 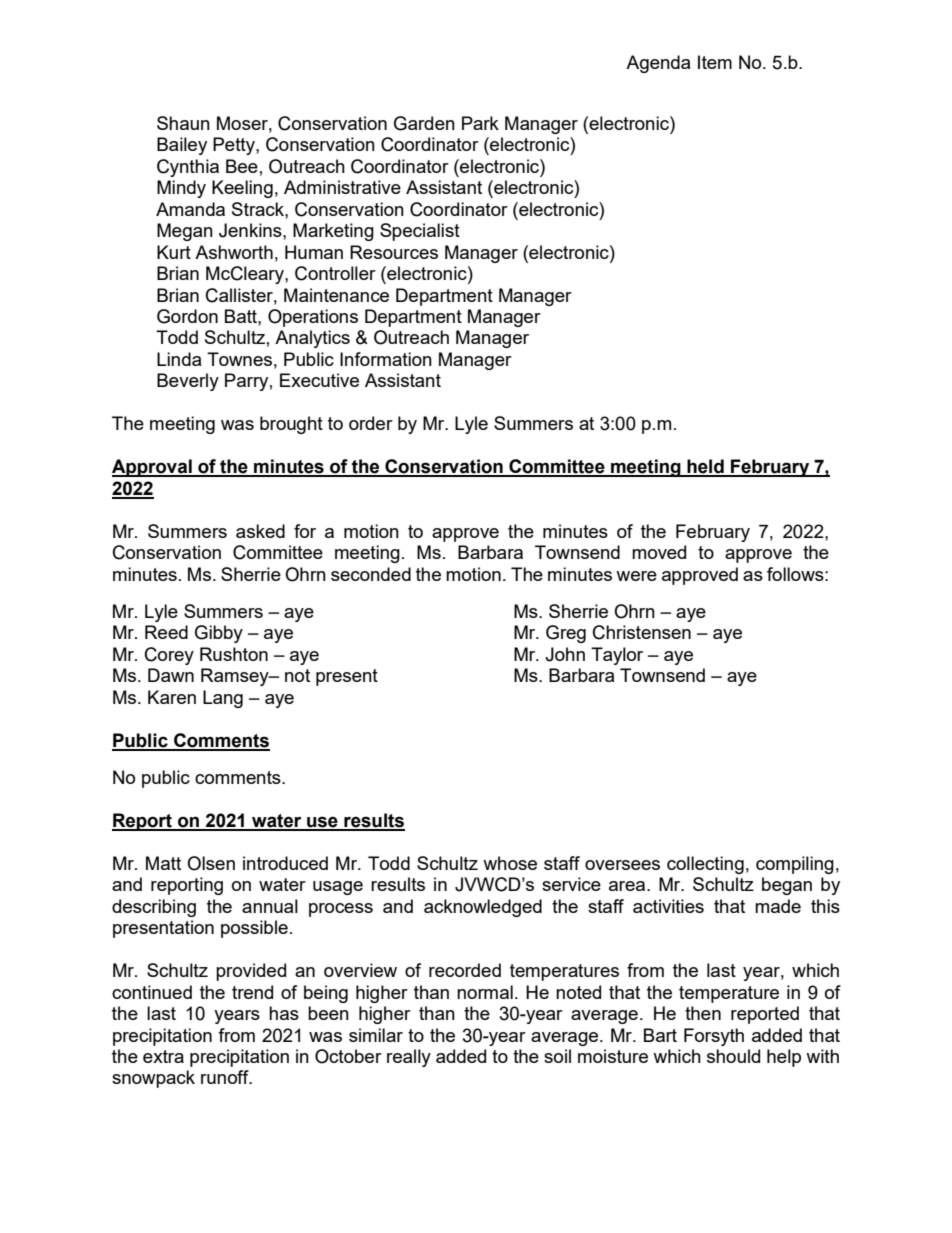 What do you see at coordinates (733, 1056) in the page?
I see `should` at bounding box center [733, 1056].
